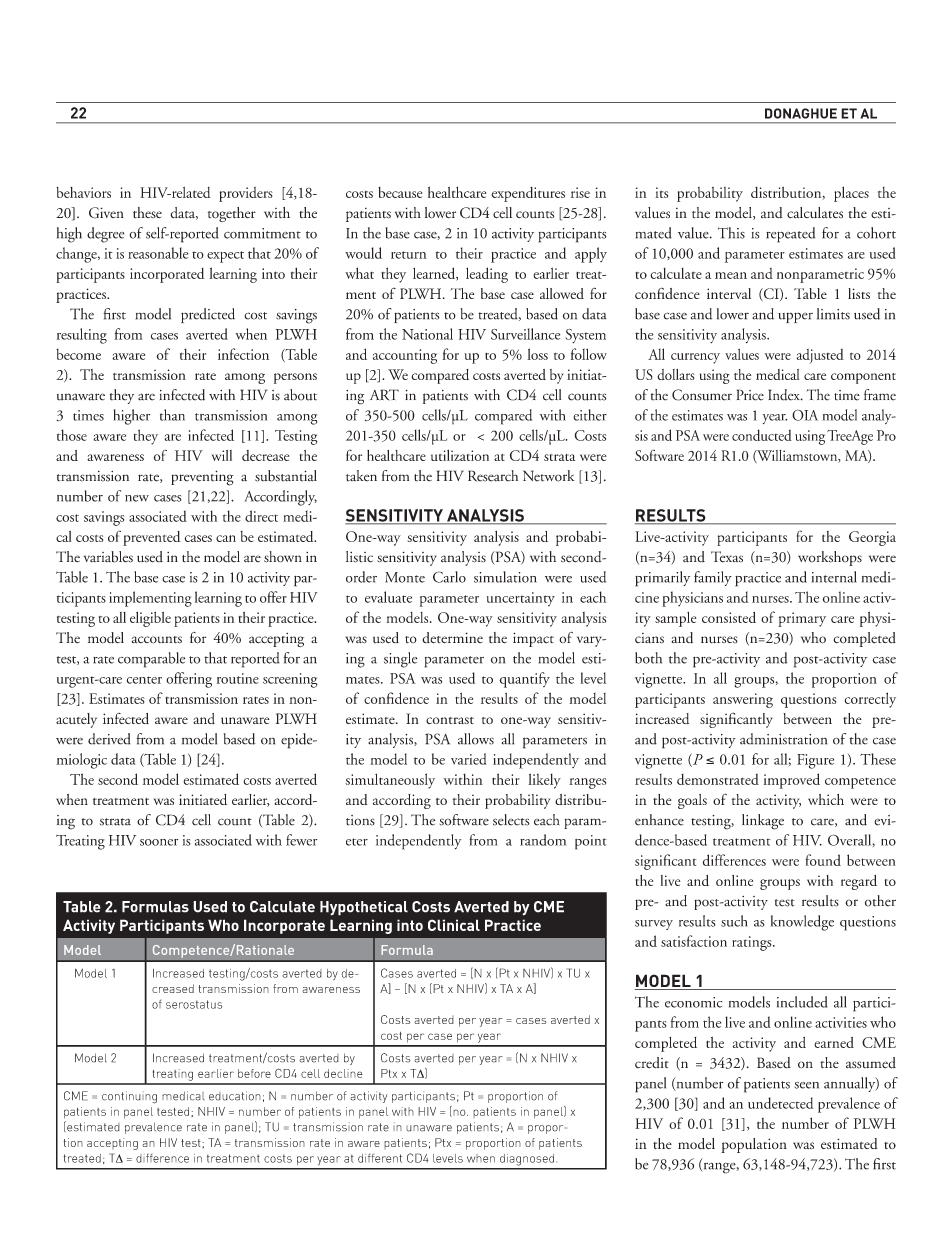 Image resolution: width=952 pixels, height=1233 pixels. What do you see at coordinates (792, 781) in the page?
I see `improved` at bounding box center [792, 781].
